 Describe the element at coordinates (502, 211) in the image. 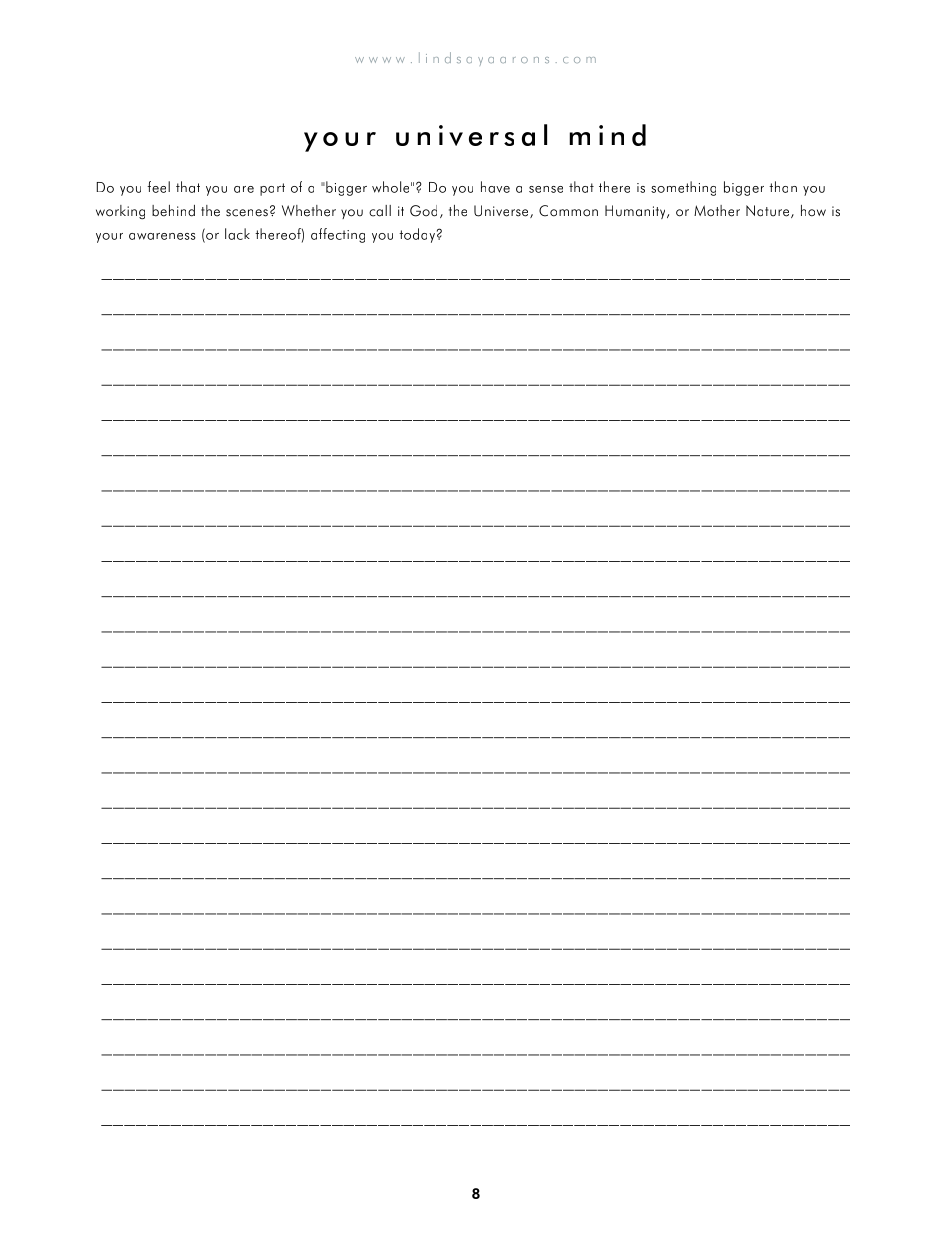

I see `Universe` at that location.
